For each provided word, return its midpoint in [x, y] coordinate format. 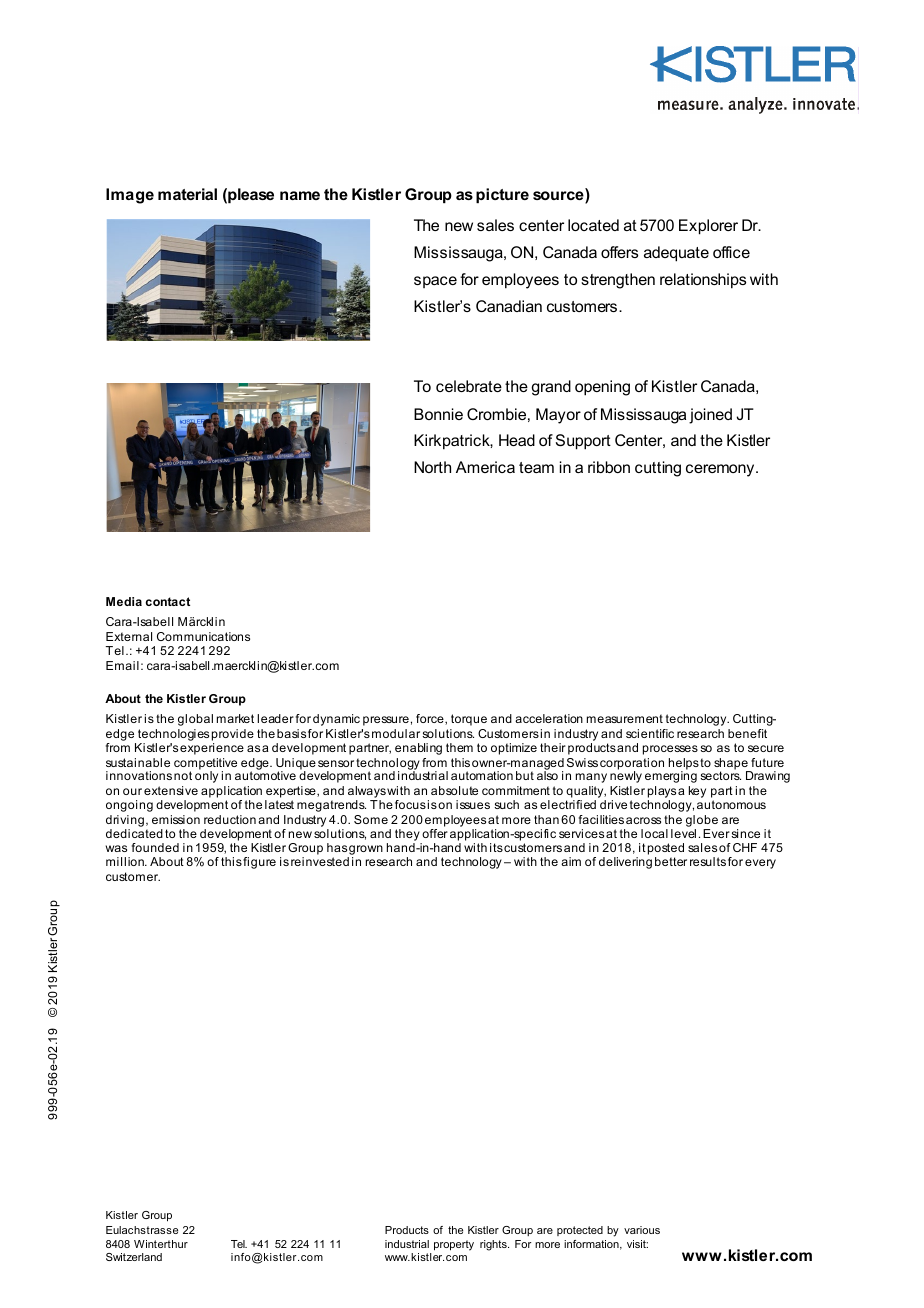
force [431, 719]
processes [670, 750]
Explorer [708, 227]
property [454, 1245]
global [195, 720]
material [187, 194]
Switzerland [134, 1257]
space [435, 282]
